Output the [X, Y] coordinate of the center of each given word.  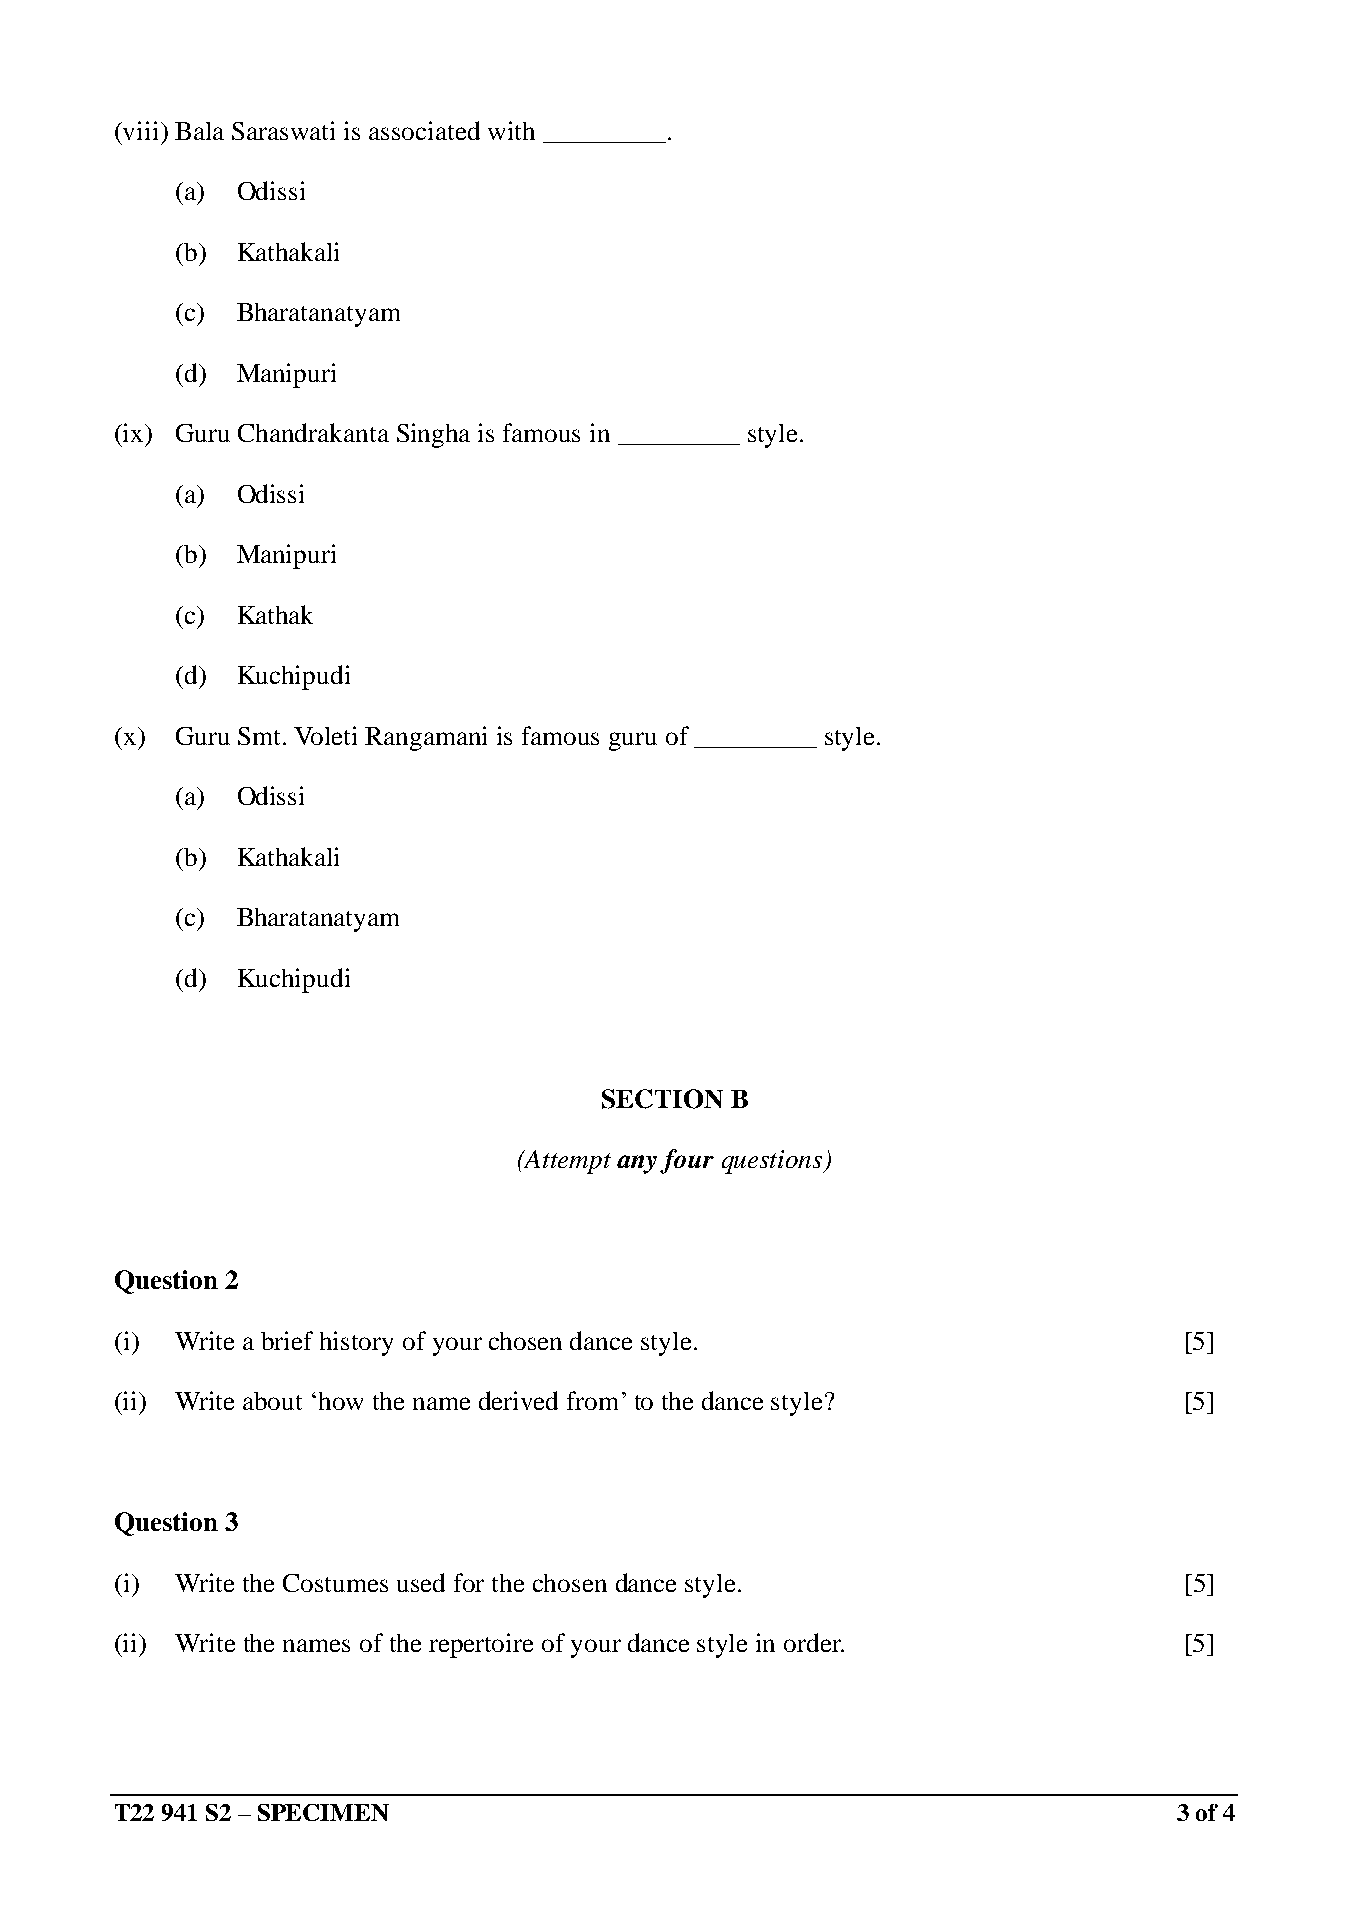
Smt [261, 736]
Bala [199, 131]
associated [424, 130]
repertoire [481, 1645]
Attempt [567, 1162]
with [511, 130]
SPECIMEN [323, 1812]
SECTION [662, 1099]
